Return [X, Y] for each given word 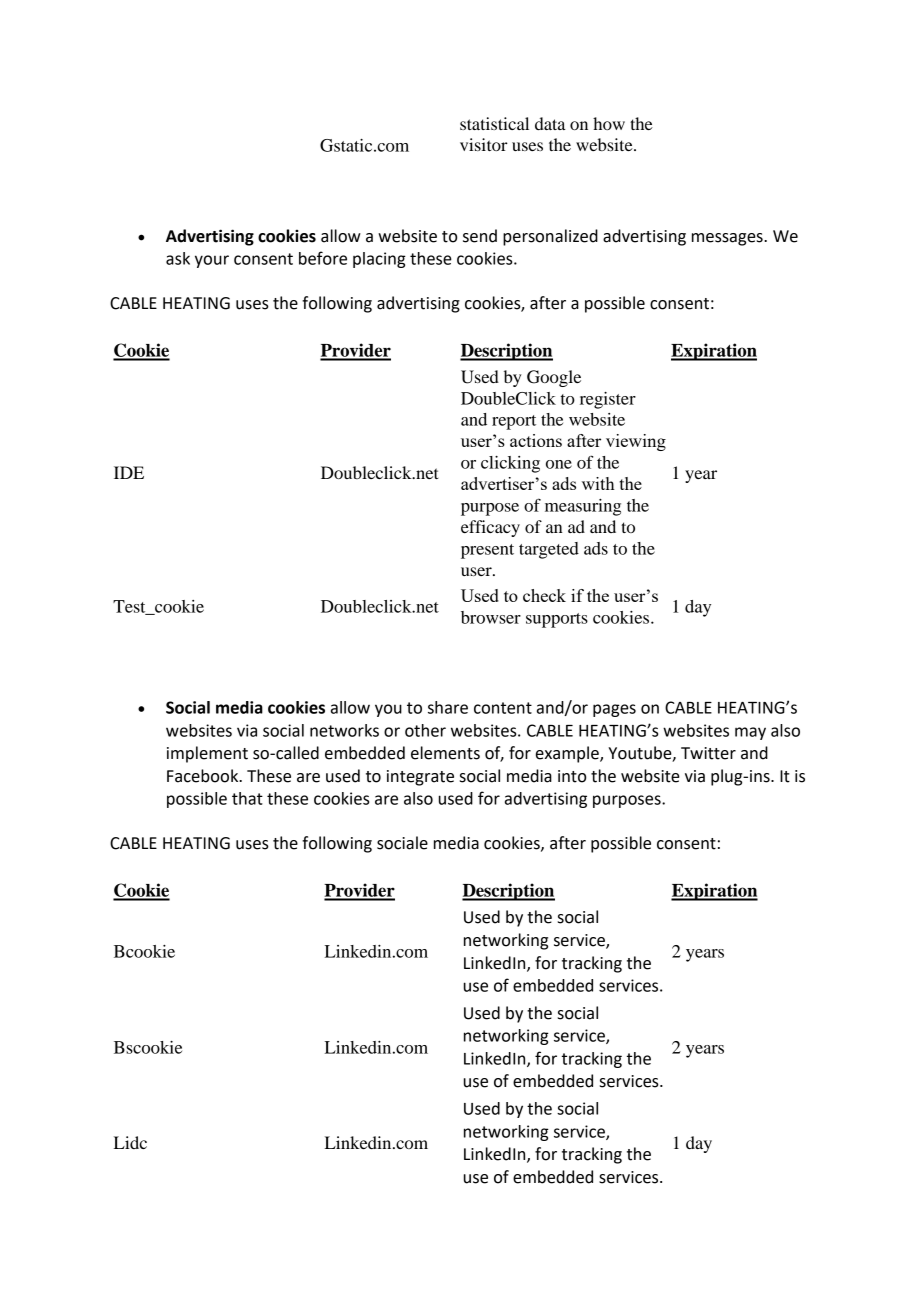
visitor [484, 144]
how [609, 123]
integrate [420, 778]
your [212, 261]
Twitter [708, 753]
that [247, 798]
